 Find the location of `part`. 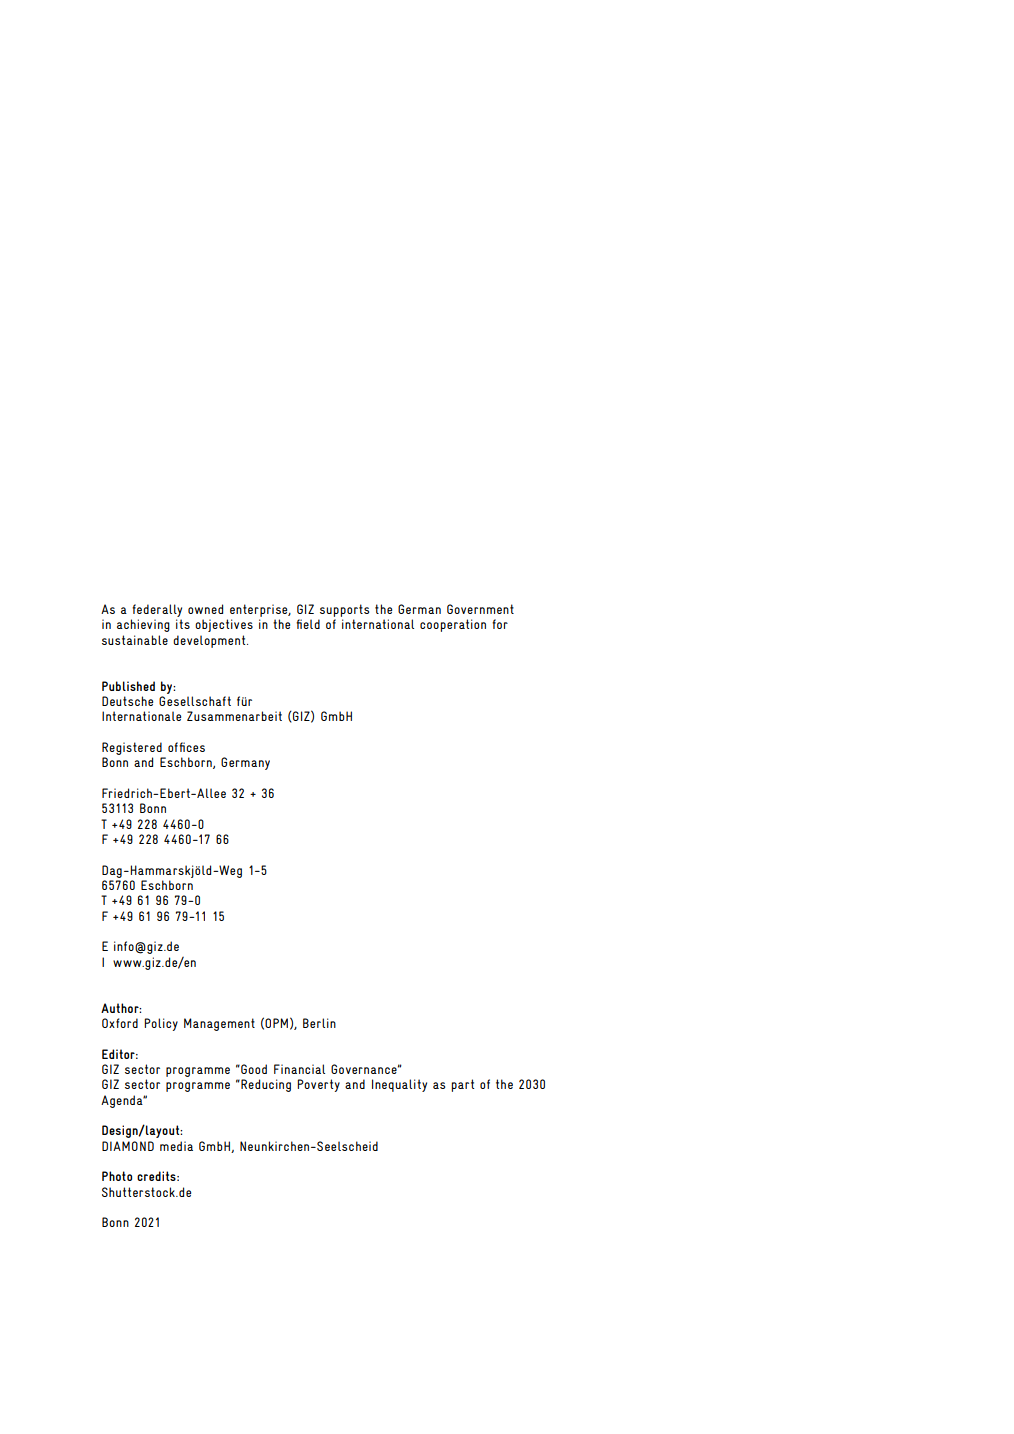

part is located at coordinates (462, 1085).
